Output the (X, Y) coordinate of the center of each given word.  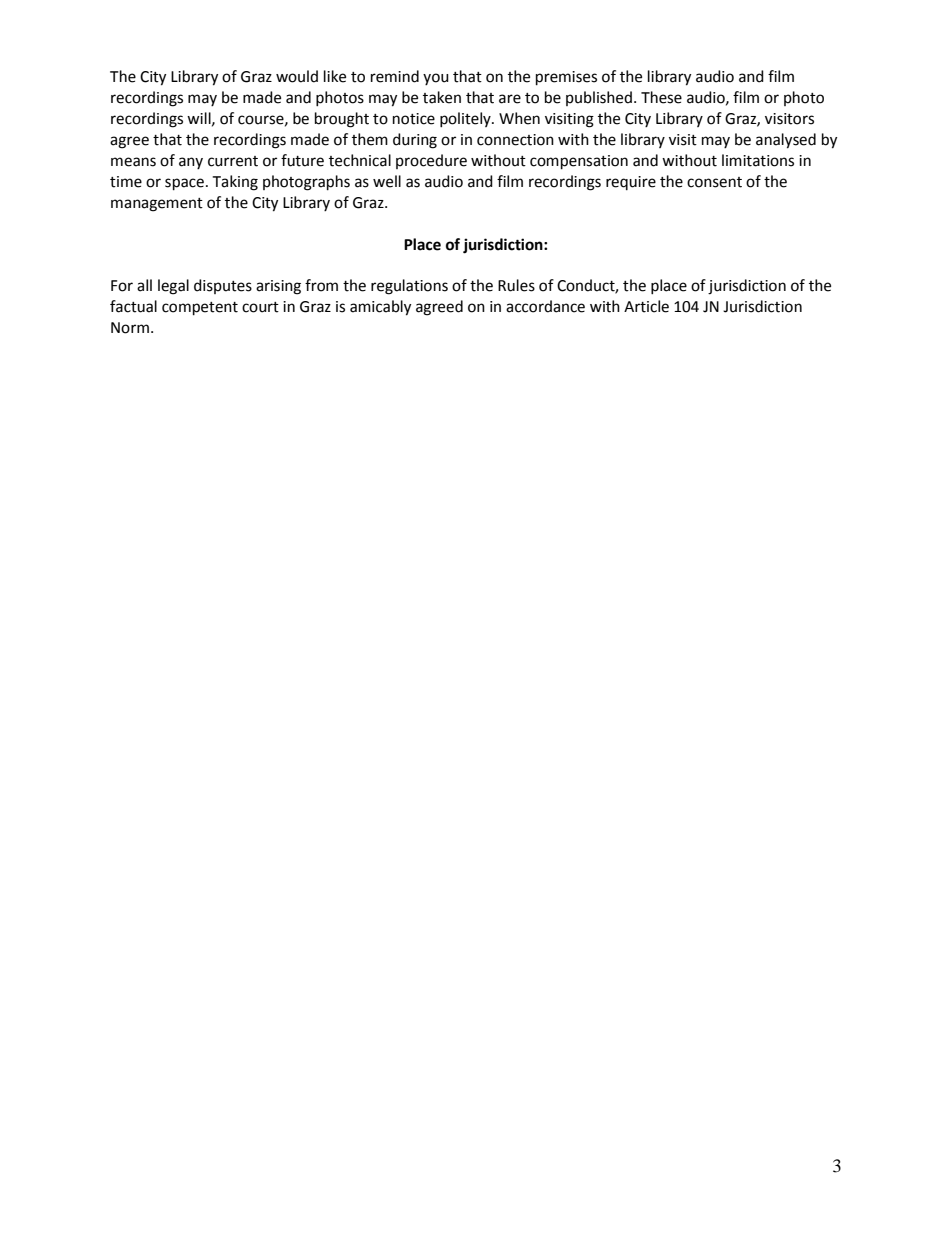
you (436, 79)
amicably (380, 308)
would (297, 76)
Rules (516, 285)
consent (714, 182)
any (191, 163)
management (157, 205)
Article (646, 306)
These (661, 97)
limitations (758, 160)
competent (200, 309)
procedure (431, 161)
